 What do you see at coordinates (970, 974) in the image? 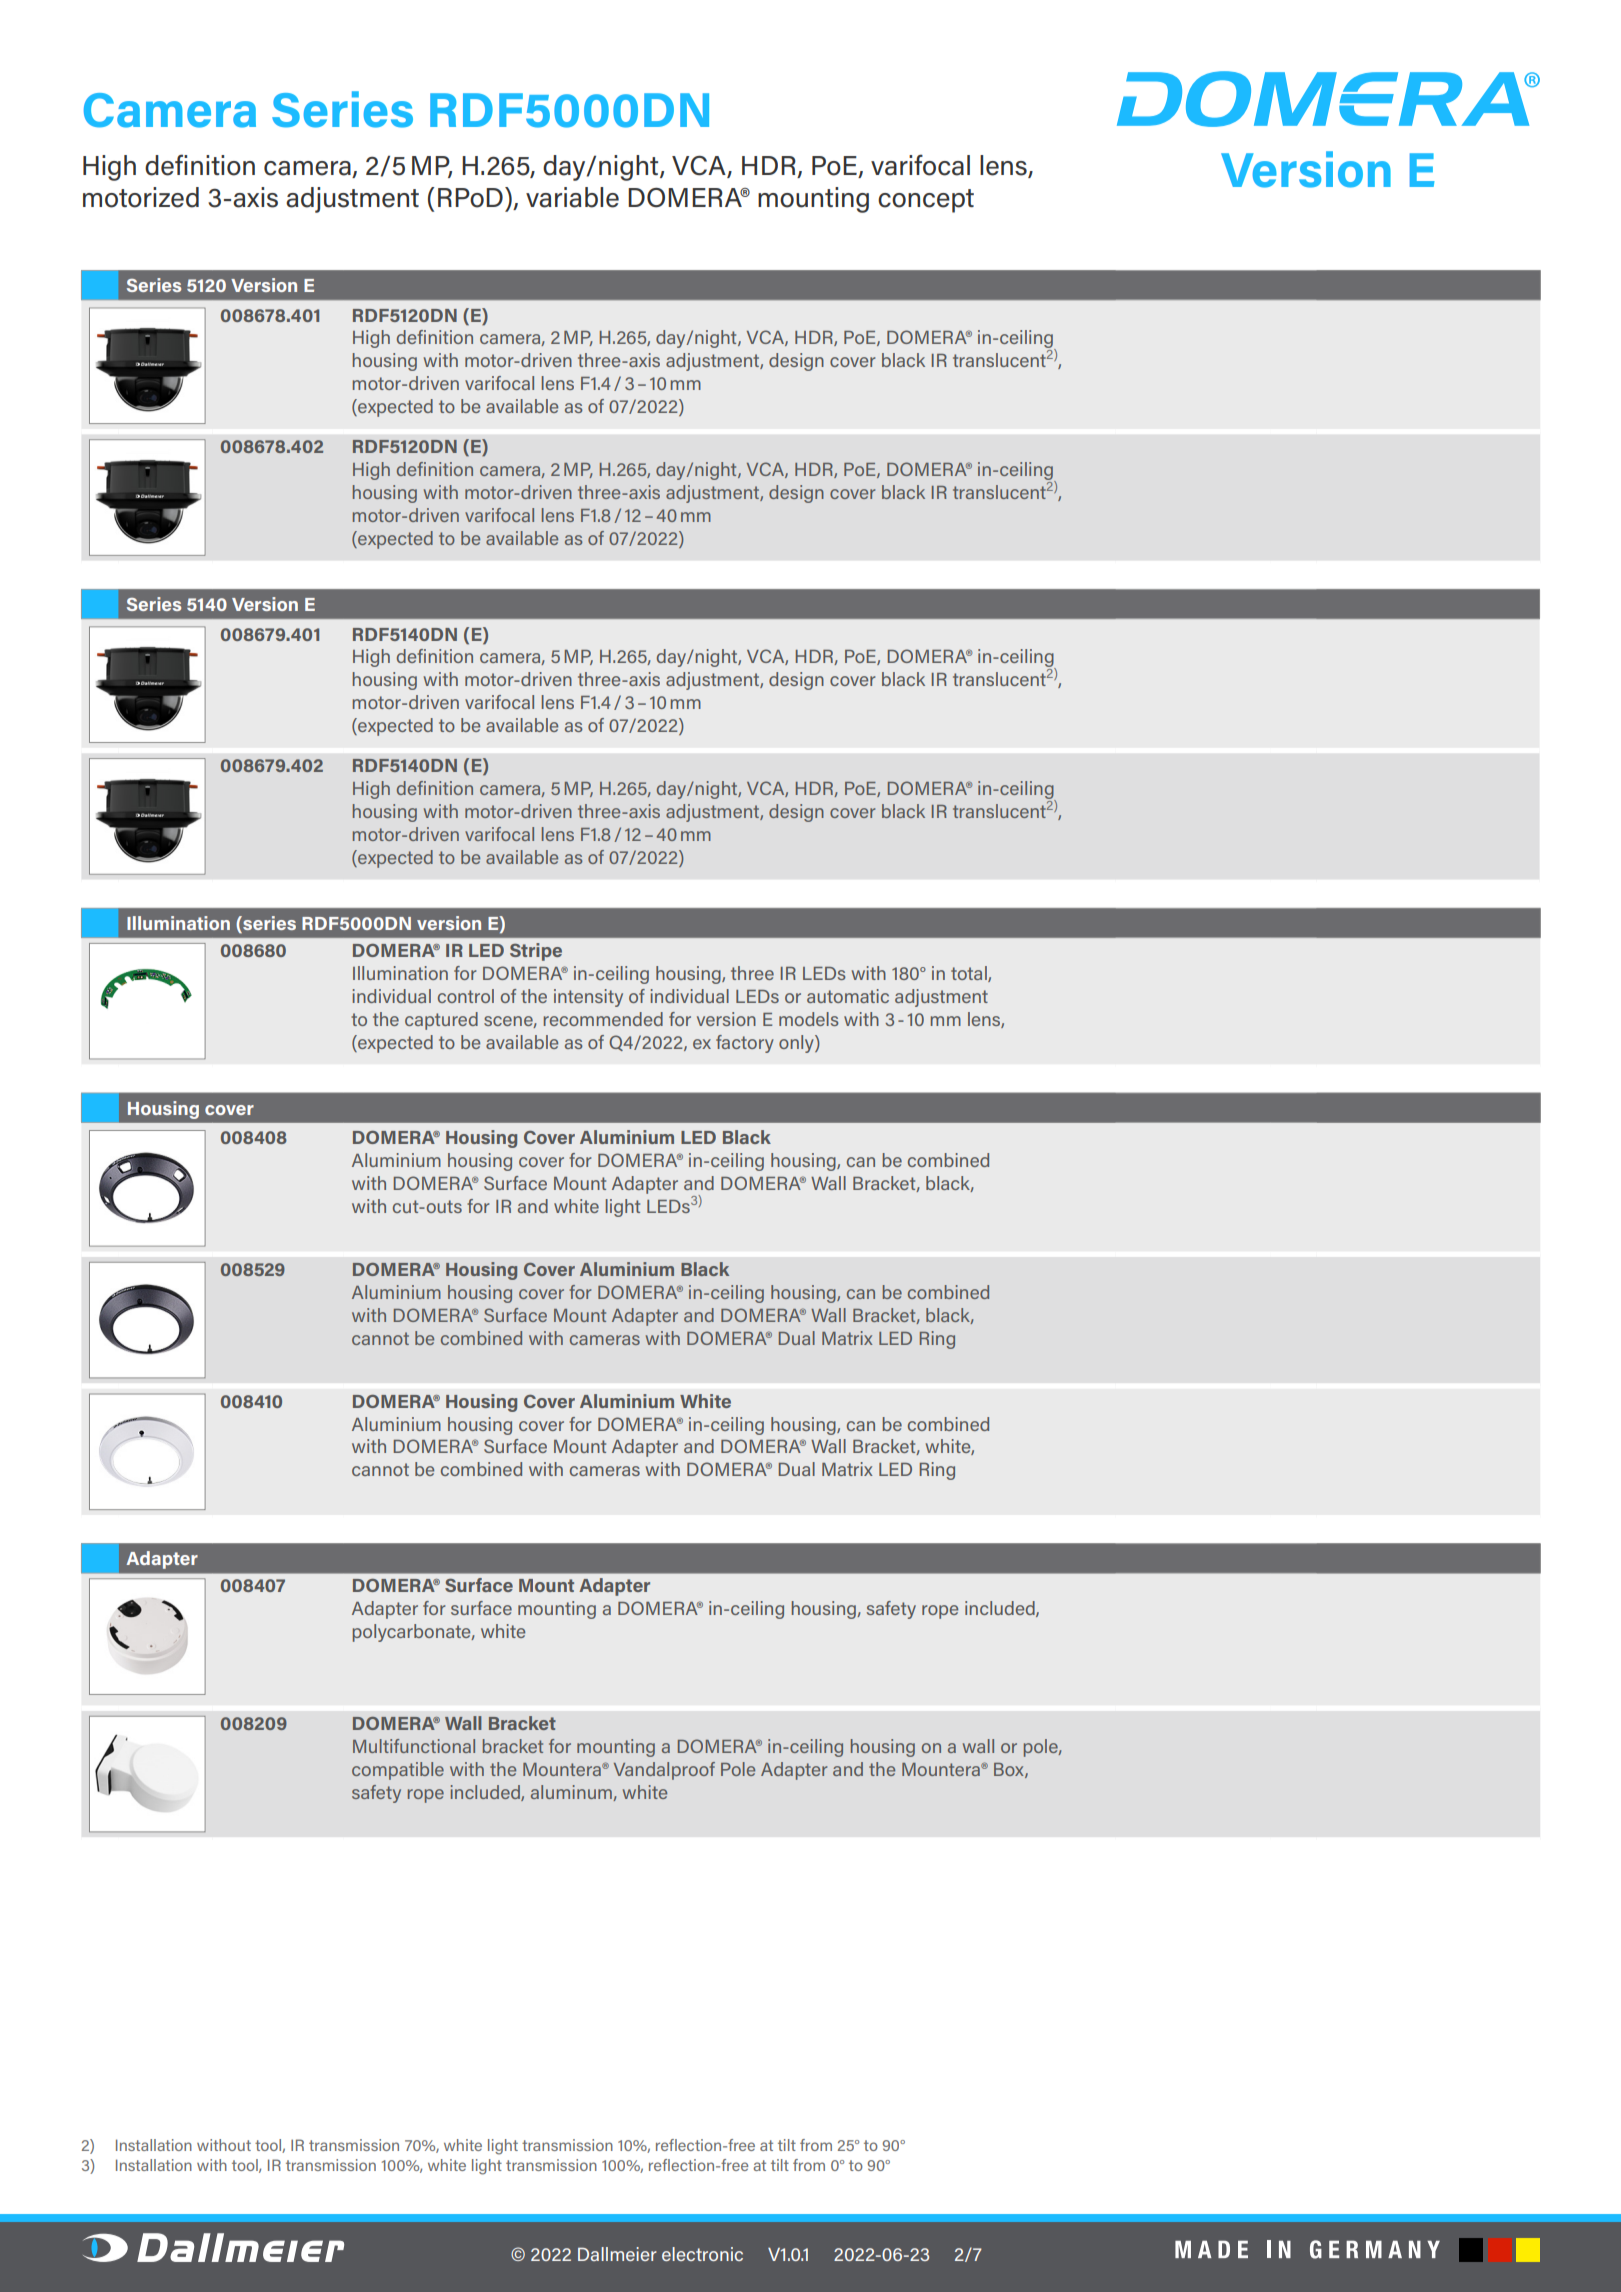
I see `total` at bounding box center [970, 974].
